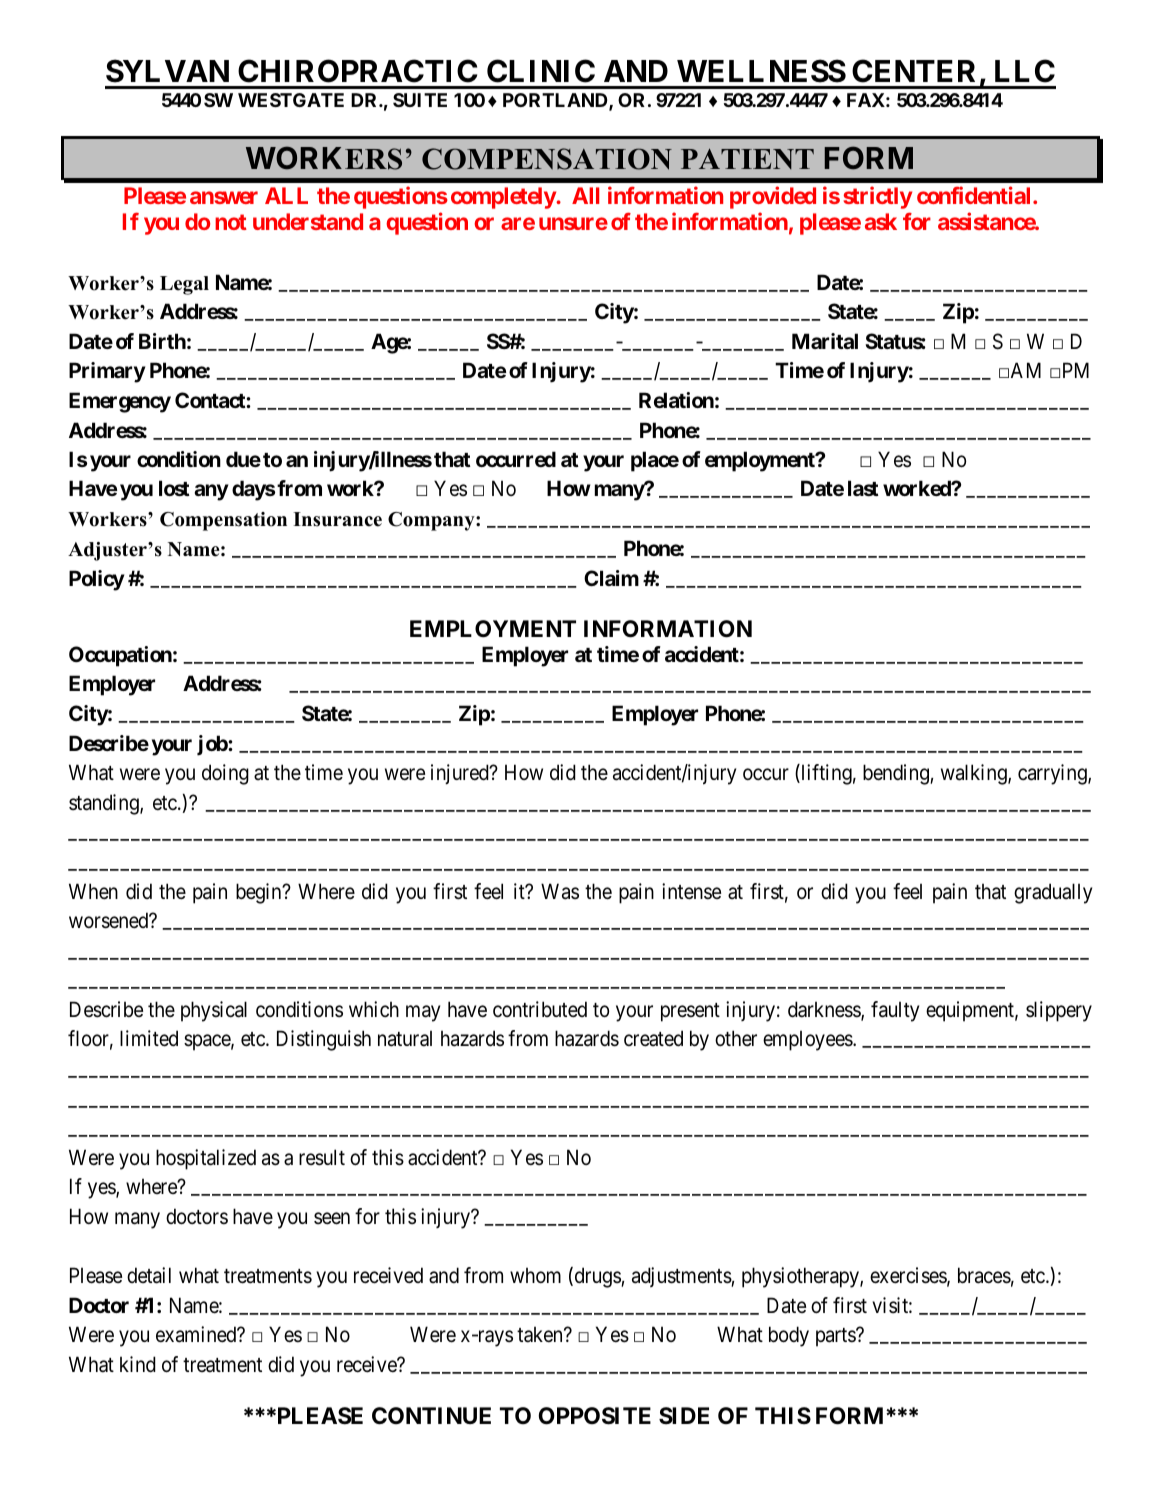  Describe the element at coordinates (213, 745) in the screenshot. I see `job` at that location.
